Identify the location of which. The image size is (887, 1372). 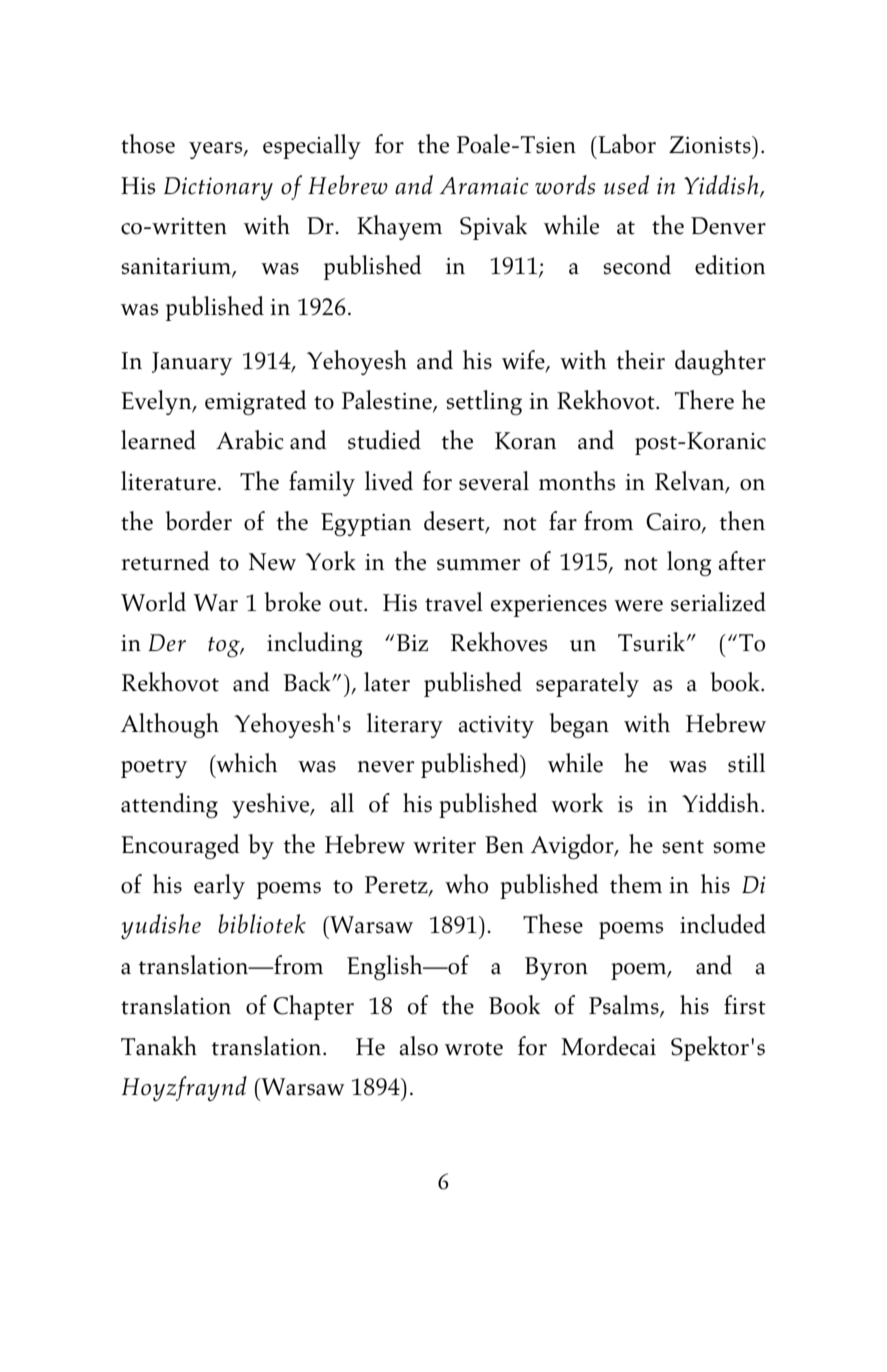
(245, 763).
